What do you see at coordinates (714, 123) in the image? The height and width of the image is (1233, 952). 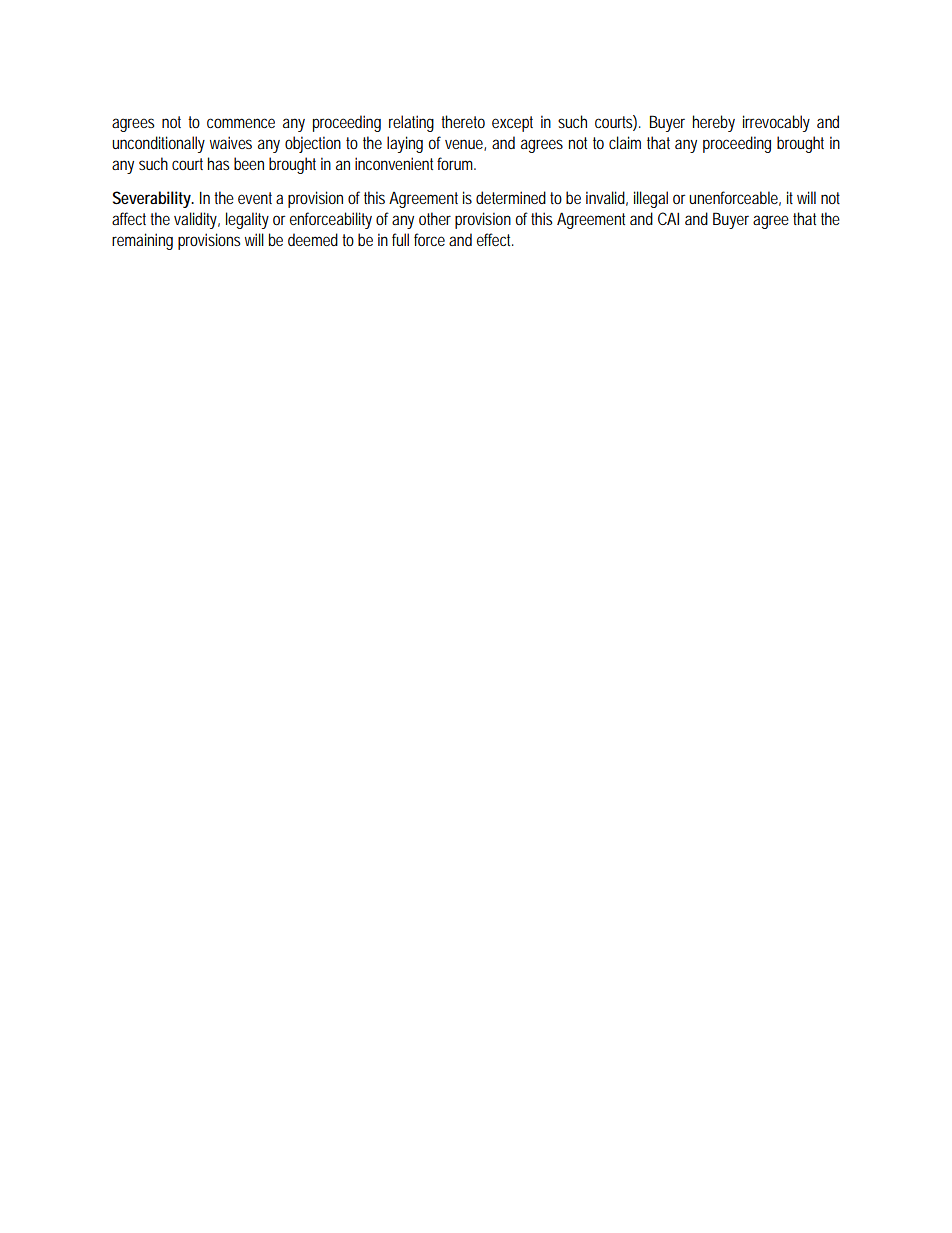 I see `hereby` at bounding box center [714, 123].
